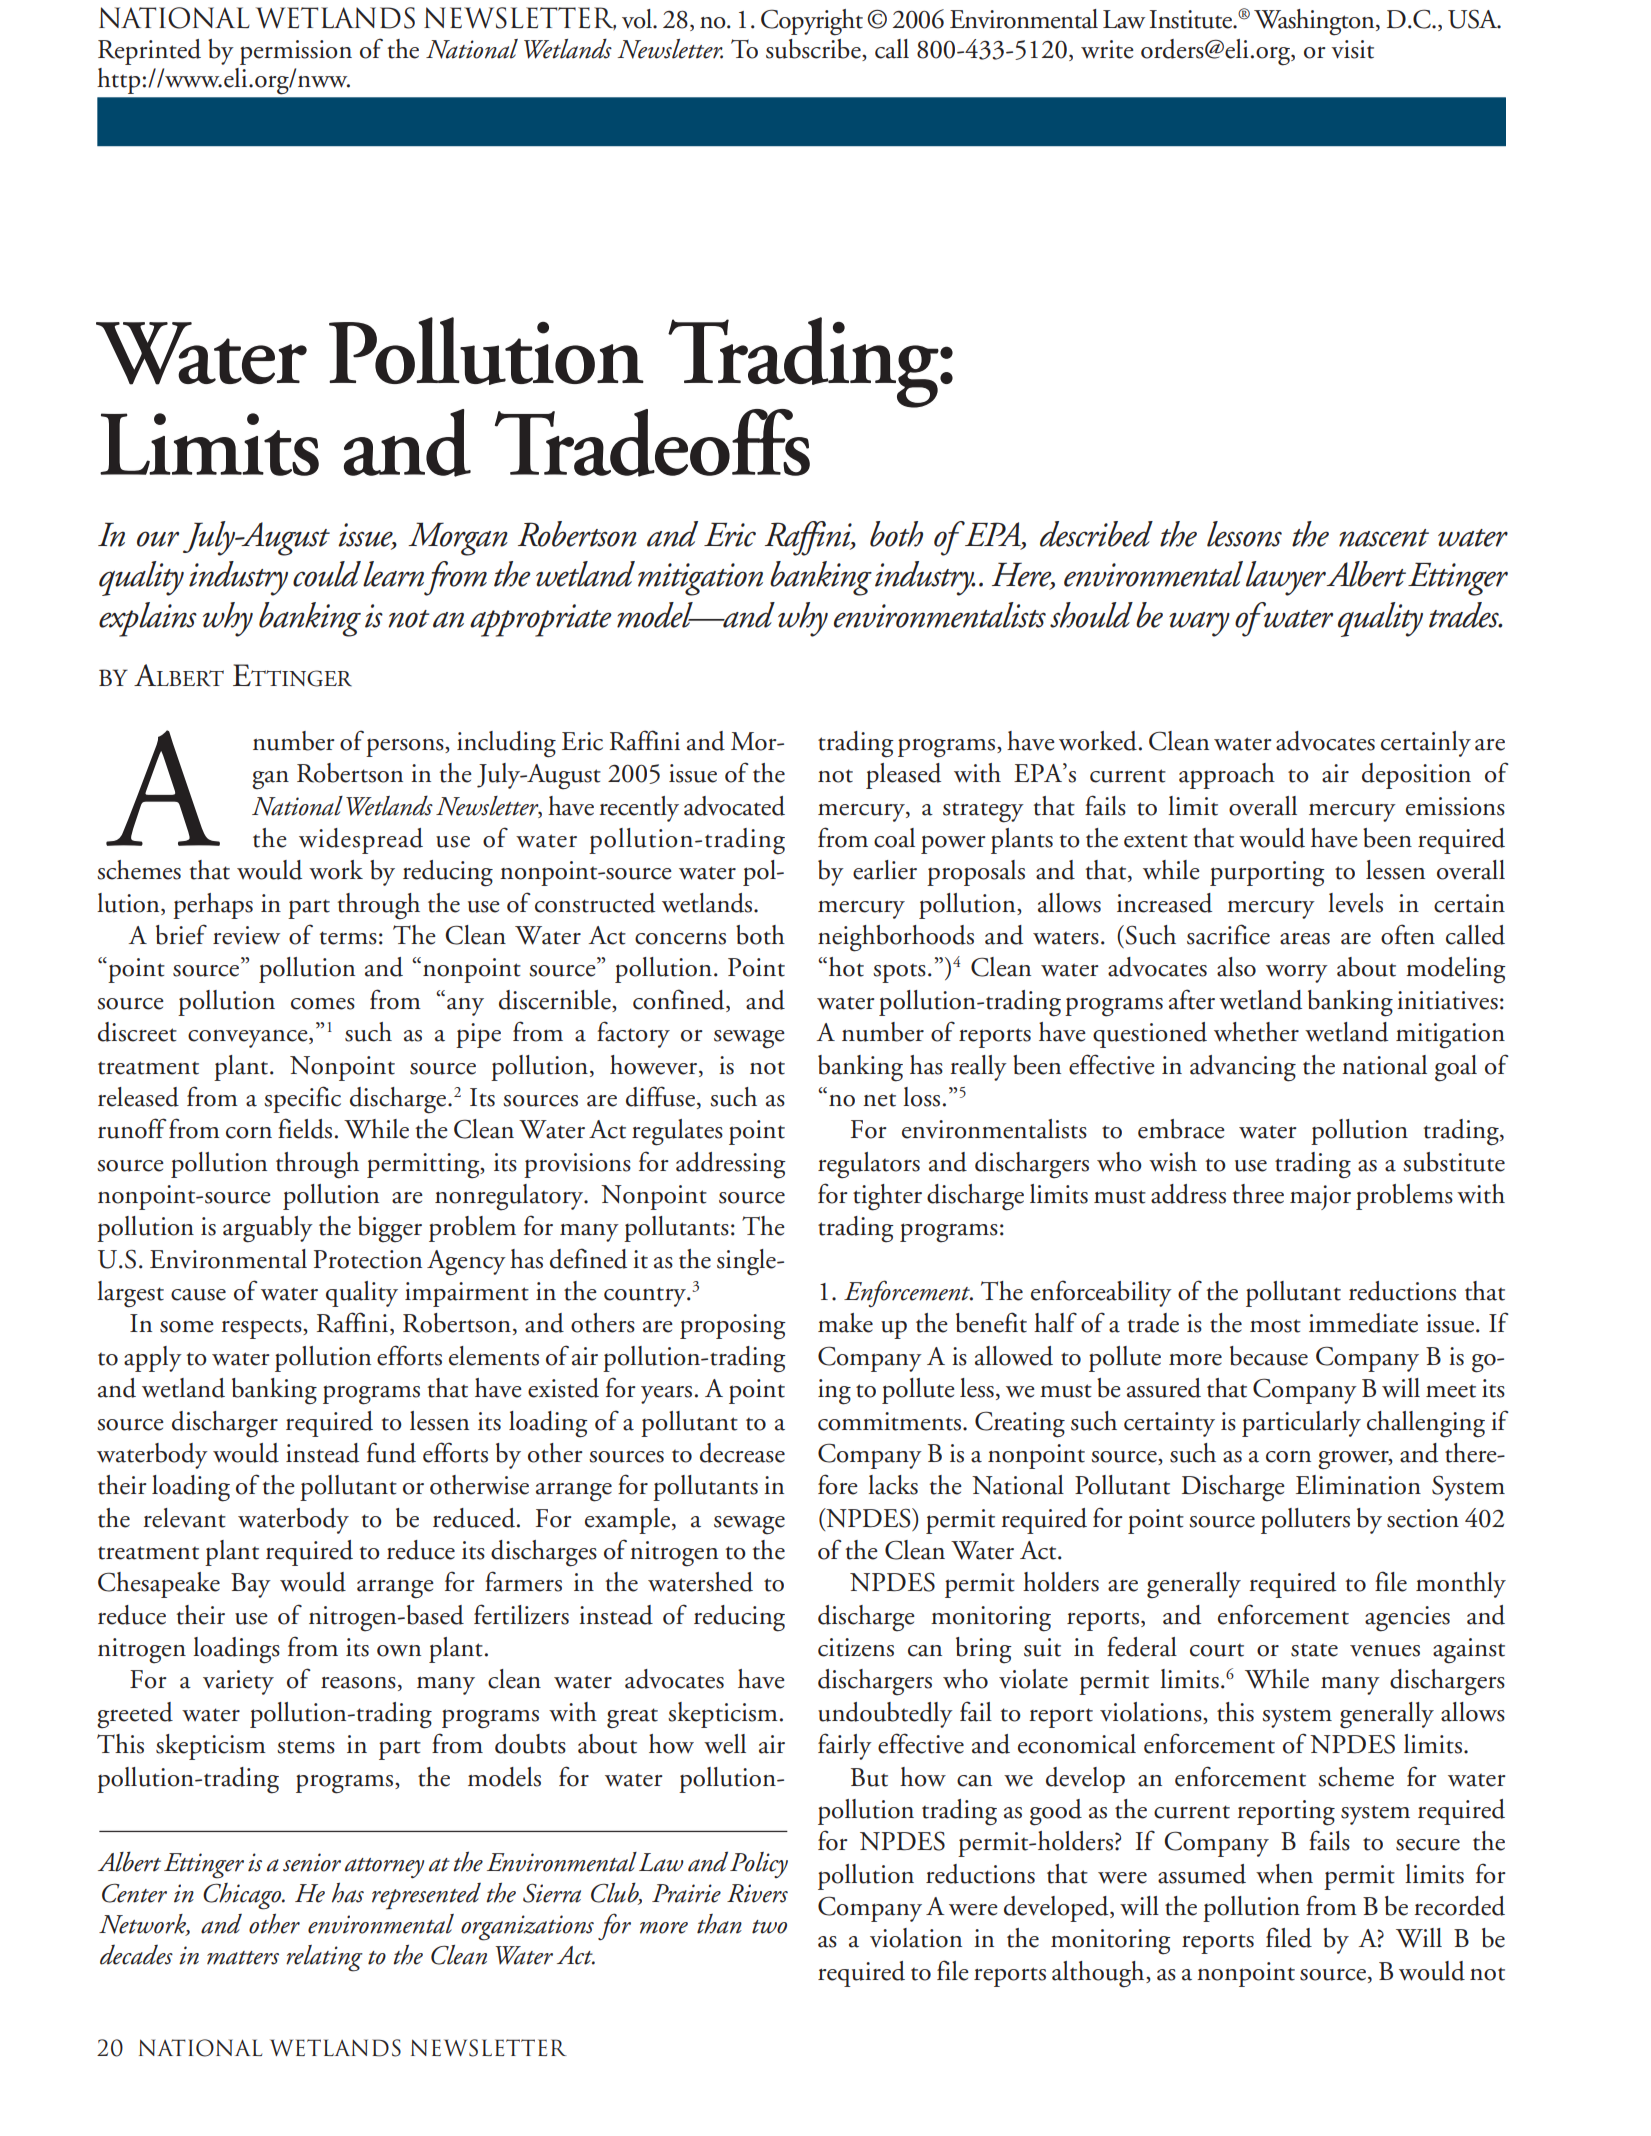  I want to click on Chicago, so click(243, 1896).
